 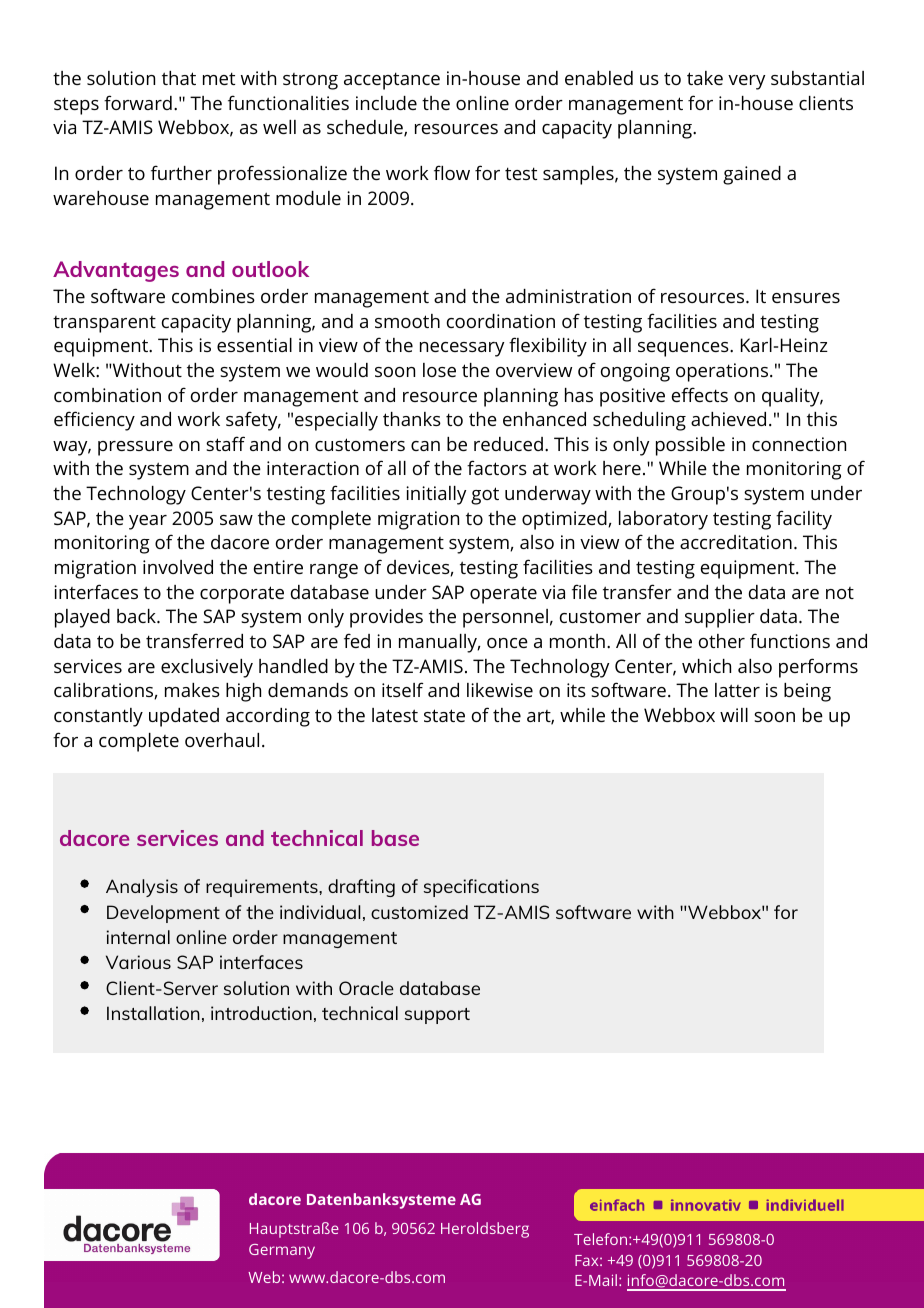 I want to click on Germany, so click(x=282, y=1251).
